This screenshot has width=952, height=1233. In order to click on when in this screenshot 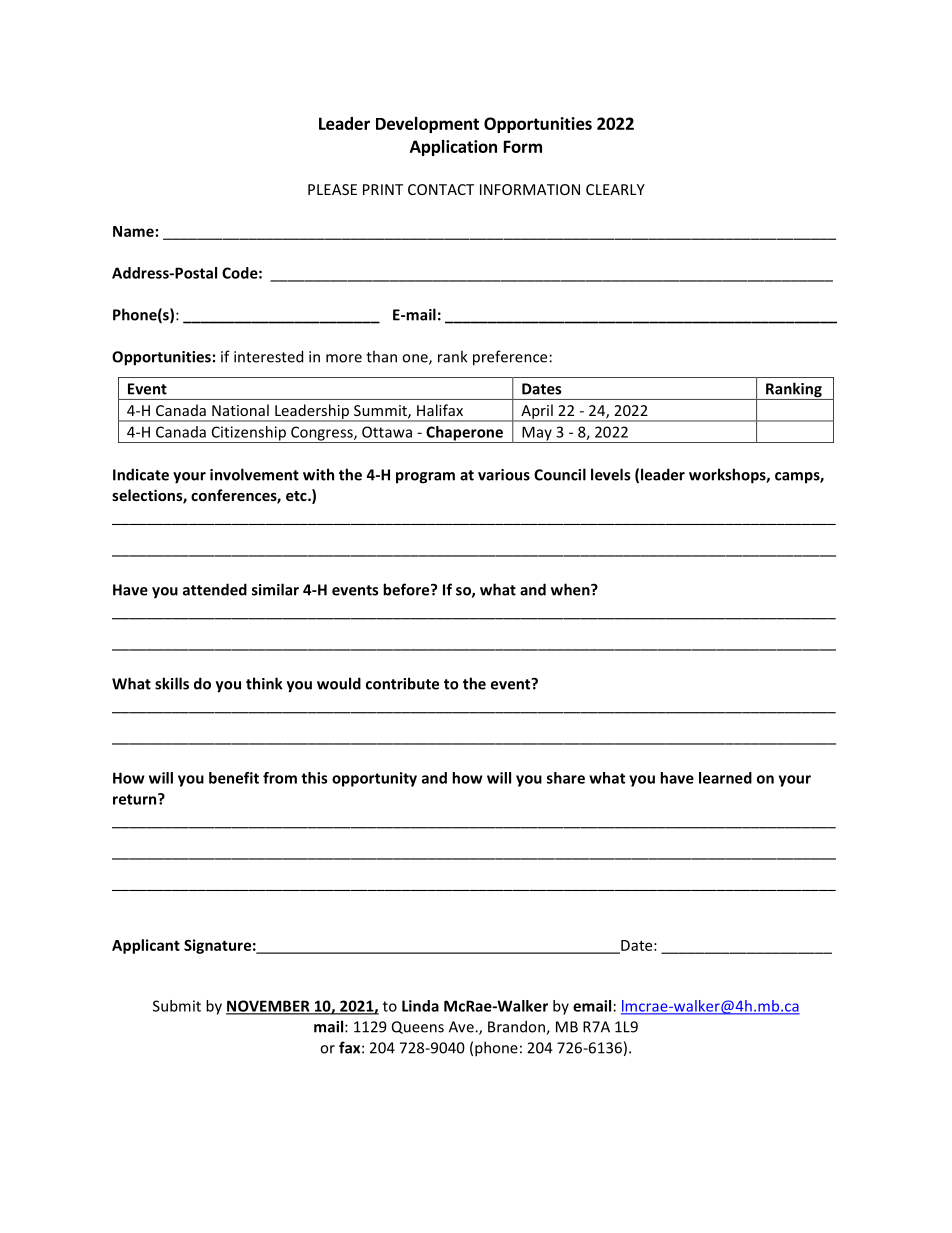, I will do `click(571, 589)`.
